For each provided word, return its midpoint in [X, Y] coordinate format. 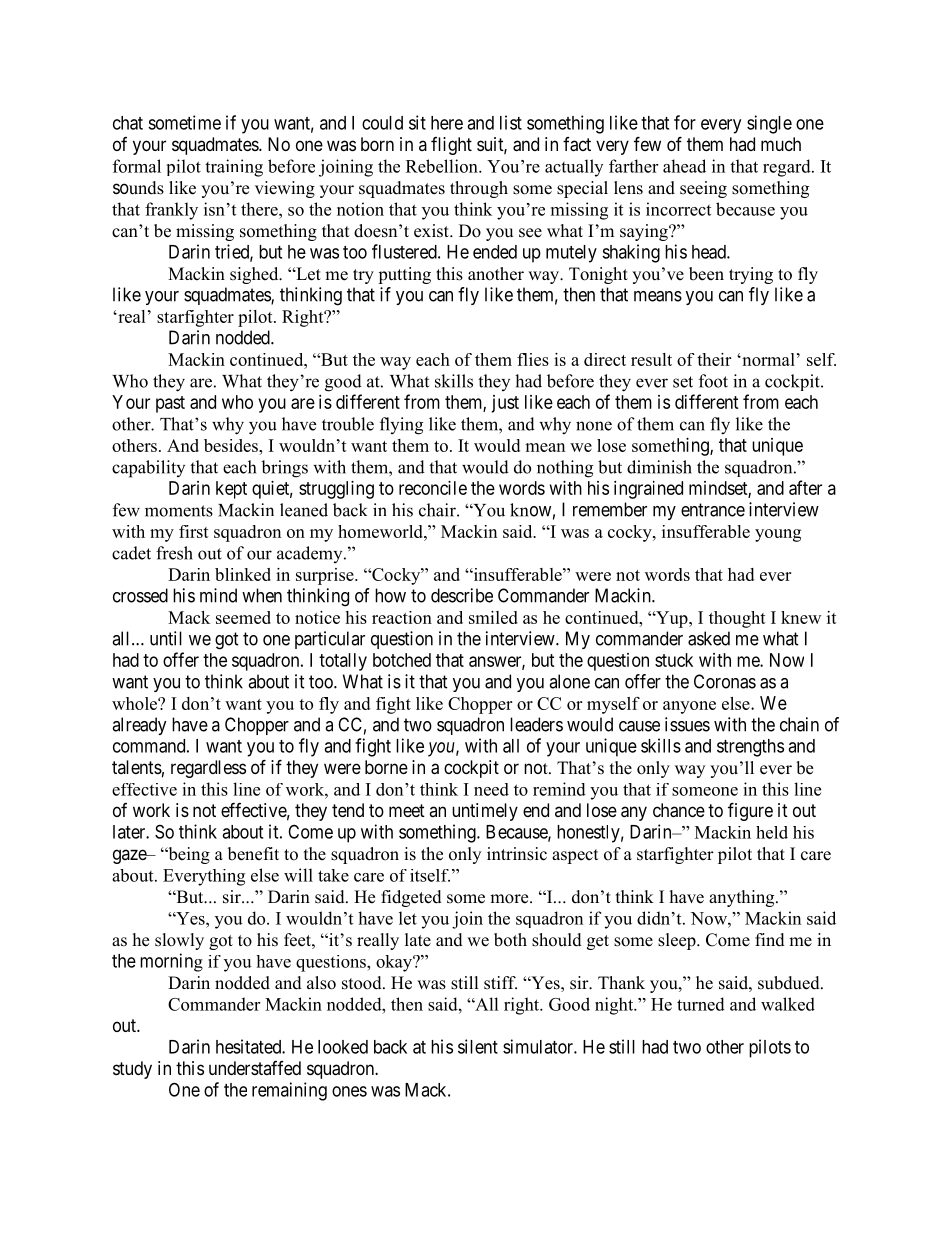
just [505, 404]
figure [750, 811]
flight [451, 146]
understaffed [255, 1068]
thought [737, 619]
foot [713, 381]
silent [478, 1046]
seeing [703, 189]
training [234, 168]
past [170, 404]
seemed [243, 617]
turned [701, 1004]
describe [462, 595]
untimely [485, 812]
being [188, 855]
